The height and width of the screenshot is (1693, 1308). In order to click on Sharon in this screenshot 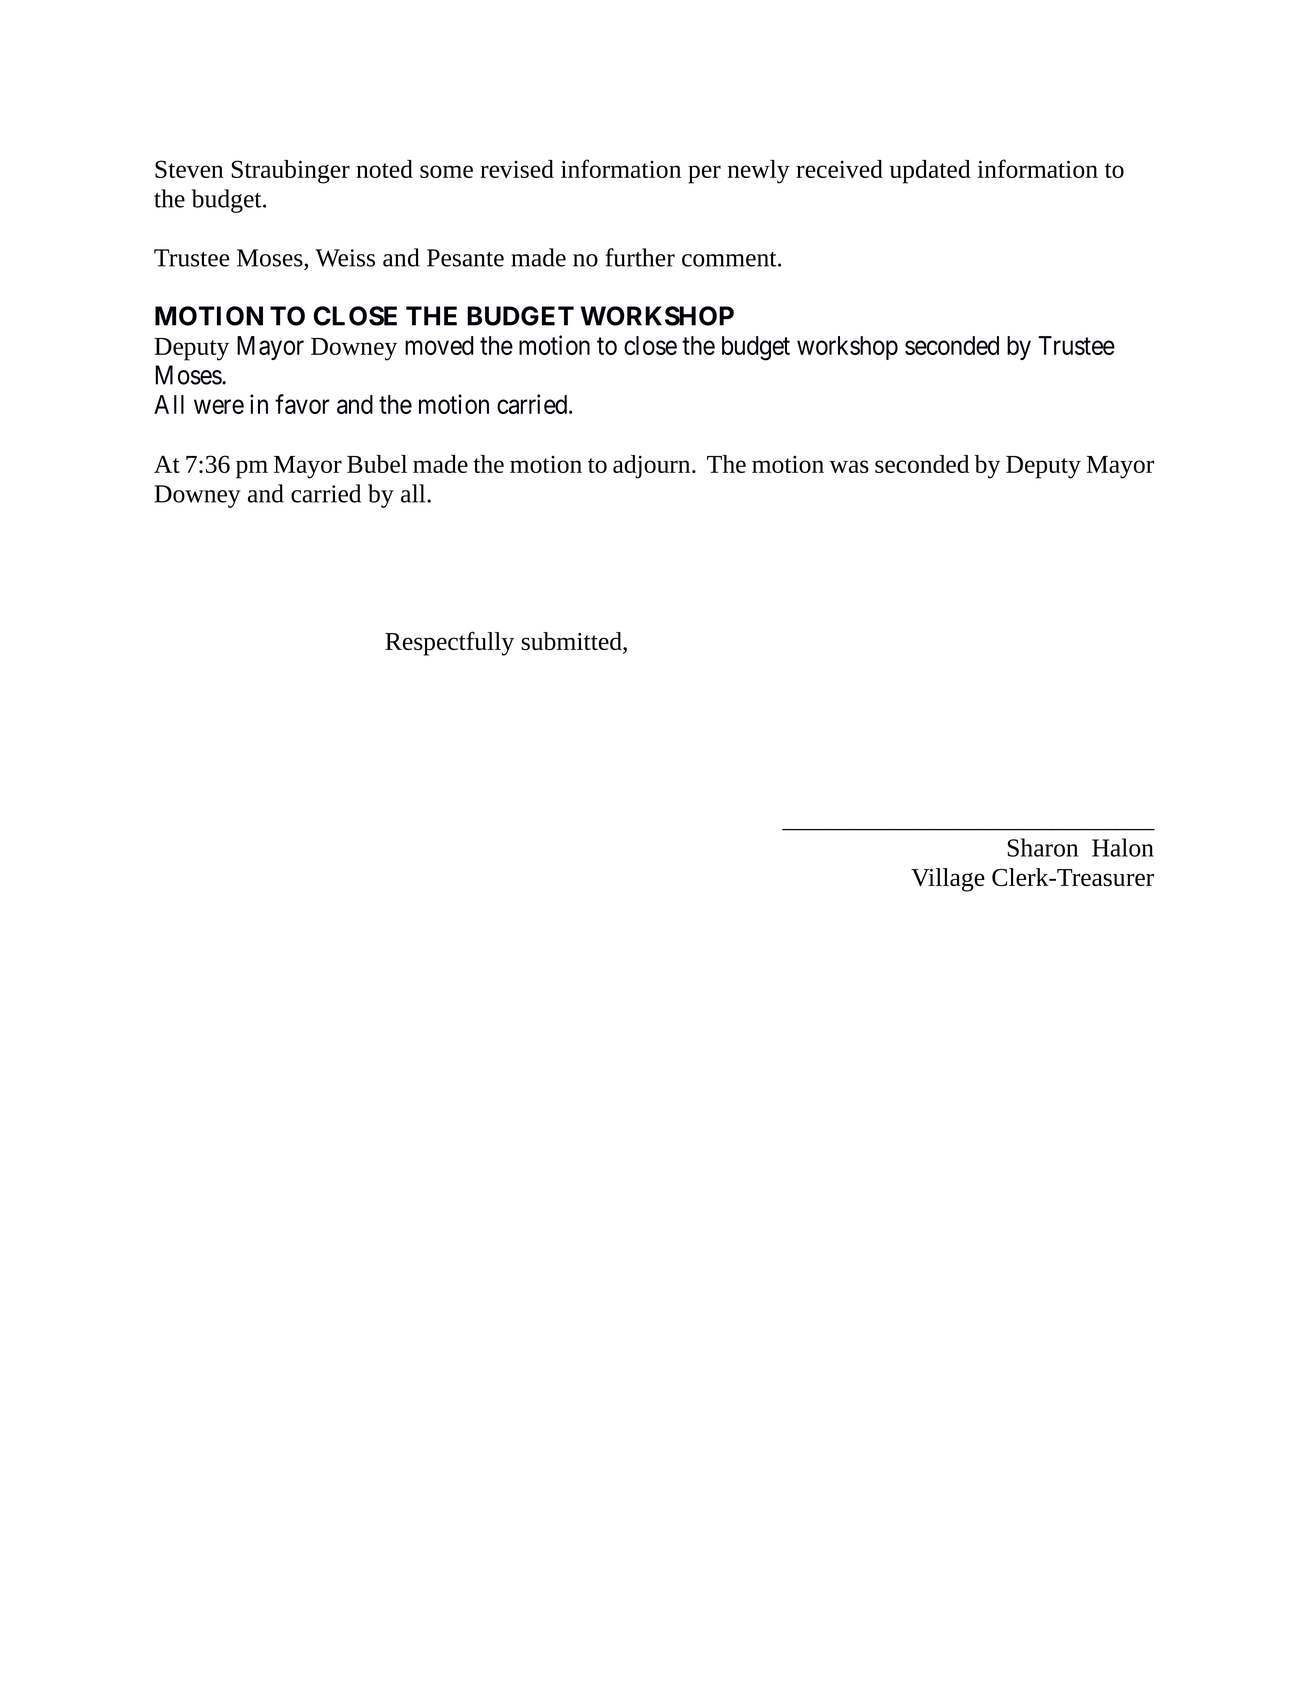, I will do `click(1042, 847)`.
